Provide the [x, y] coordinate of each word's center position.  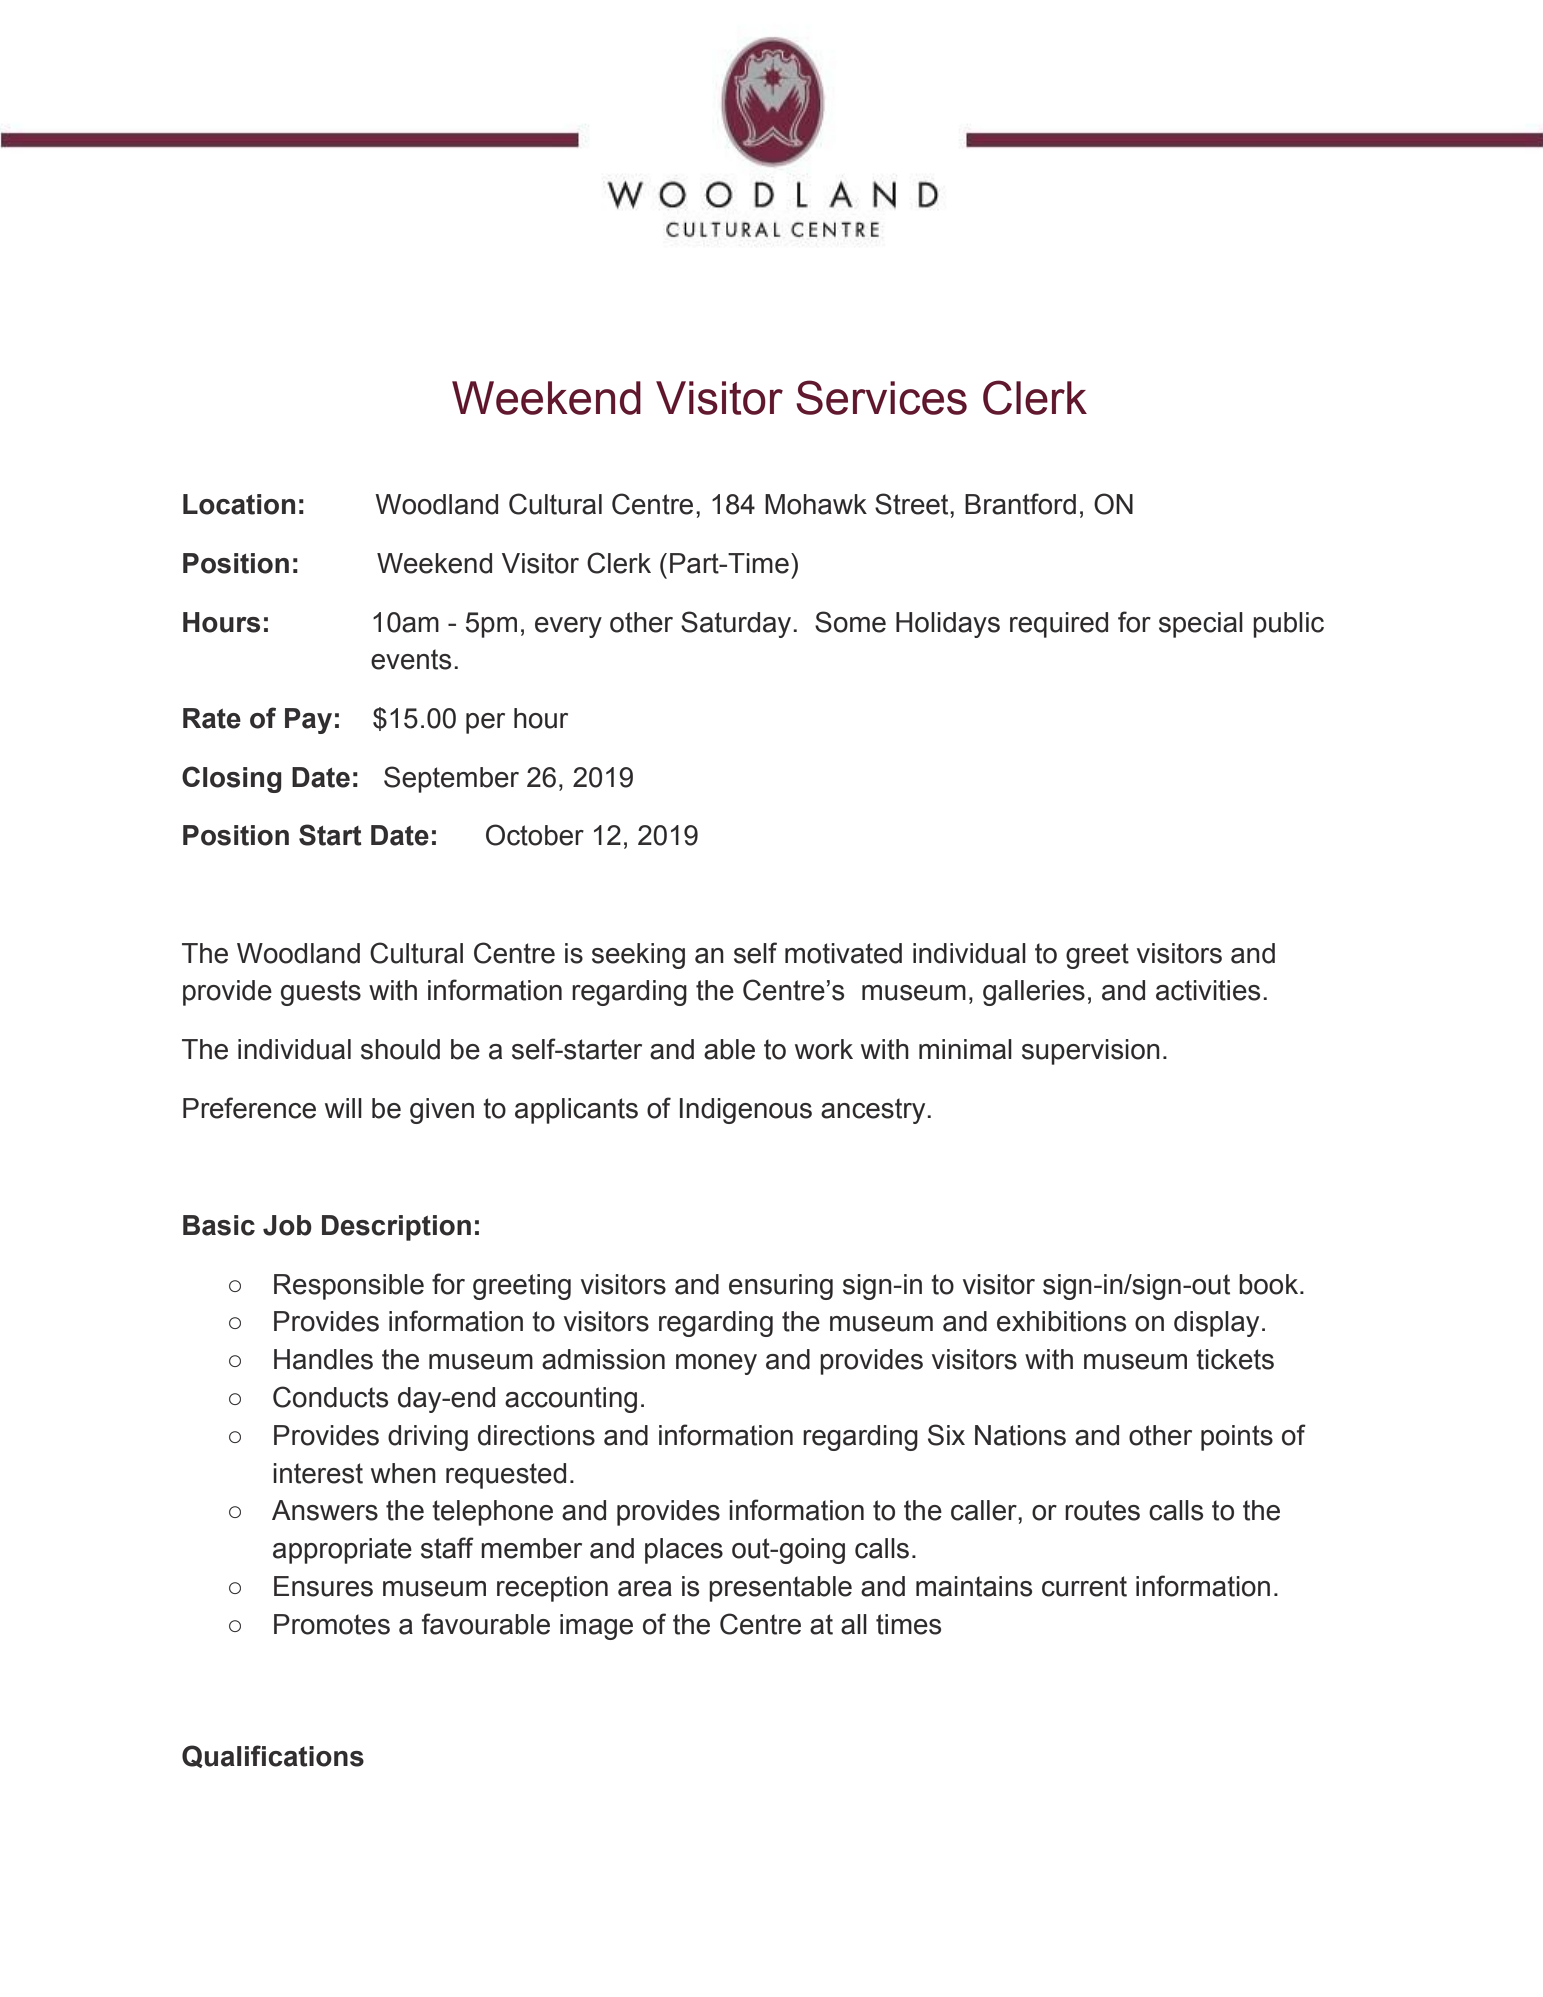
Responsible [349, 1287]
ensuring [781, 1287]
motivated [843, 953]
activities [1208, 990]
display [1216, 1324]
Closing [232, 779]
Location [239, 504]
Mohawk [816, 504]
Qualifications [273, 1756]
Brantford [1020, 504]
